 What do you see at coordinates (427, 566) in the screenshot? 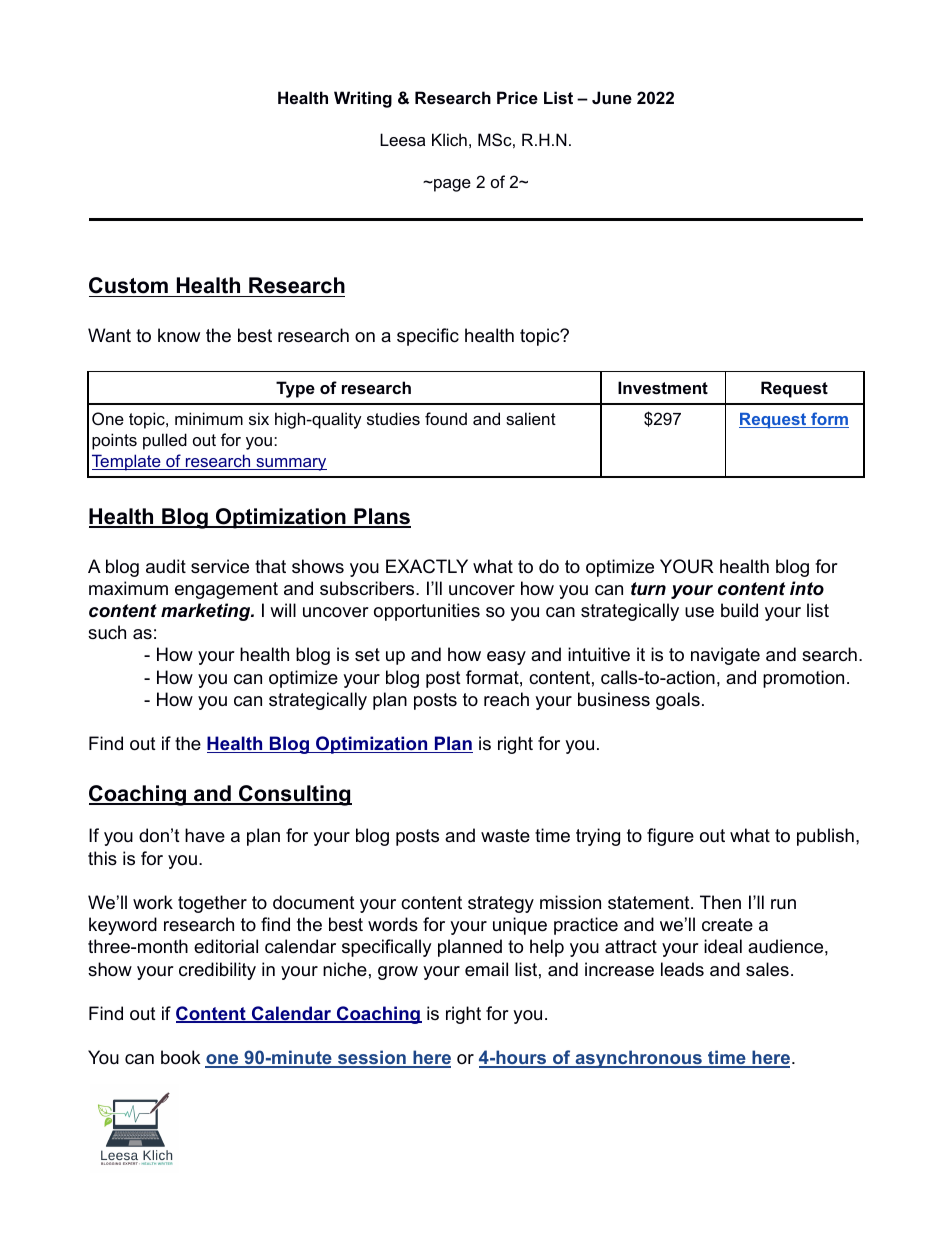
I see `EXACTLY` at bounding box center [427, 566].
